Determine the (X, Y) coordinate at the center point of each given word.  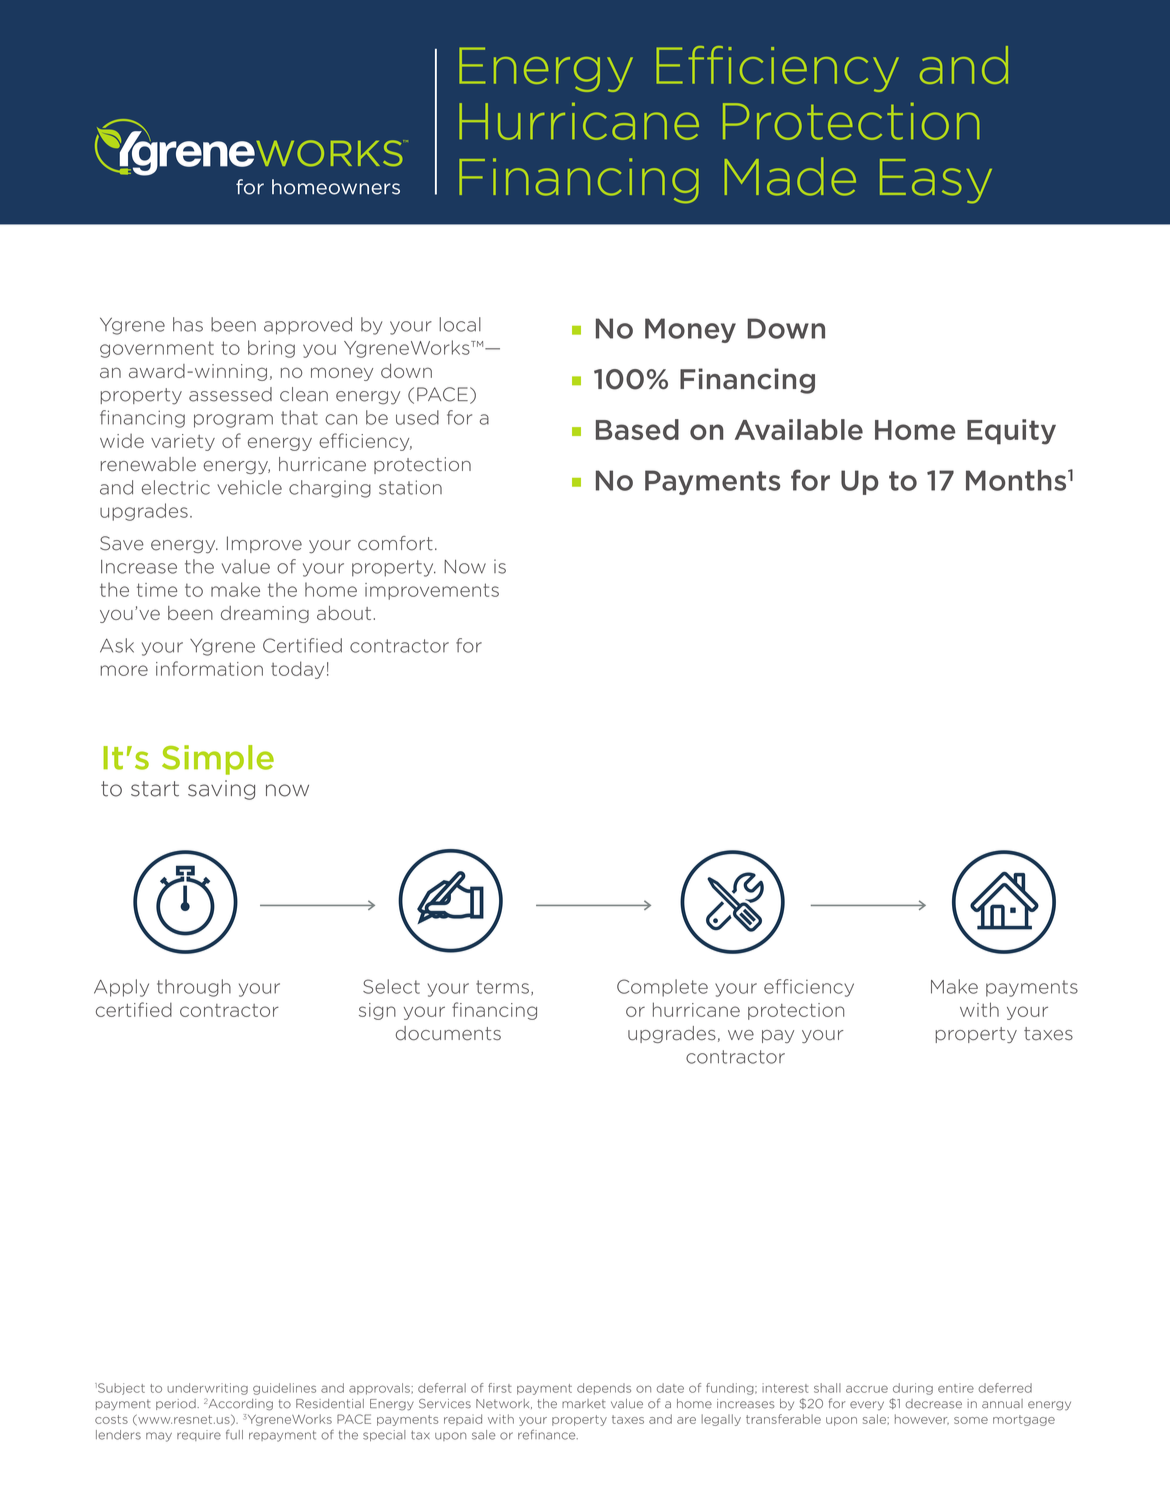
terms (502, 987)
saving (221, 790)
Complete (662, 988)
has (188, 324)
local (460, 324)
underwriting (207, 1389)
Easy (936, 181)
